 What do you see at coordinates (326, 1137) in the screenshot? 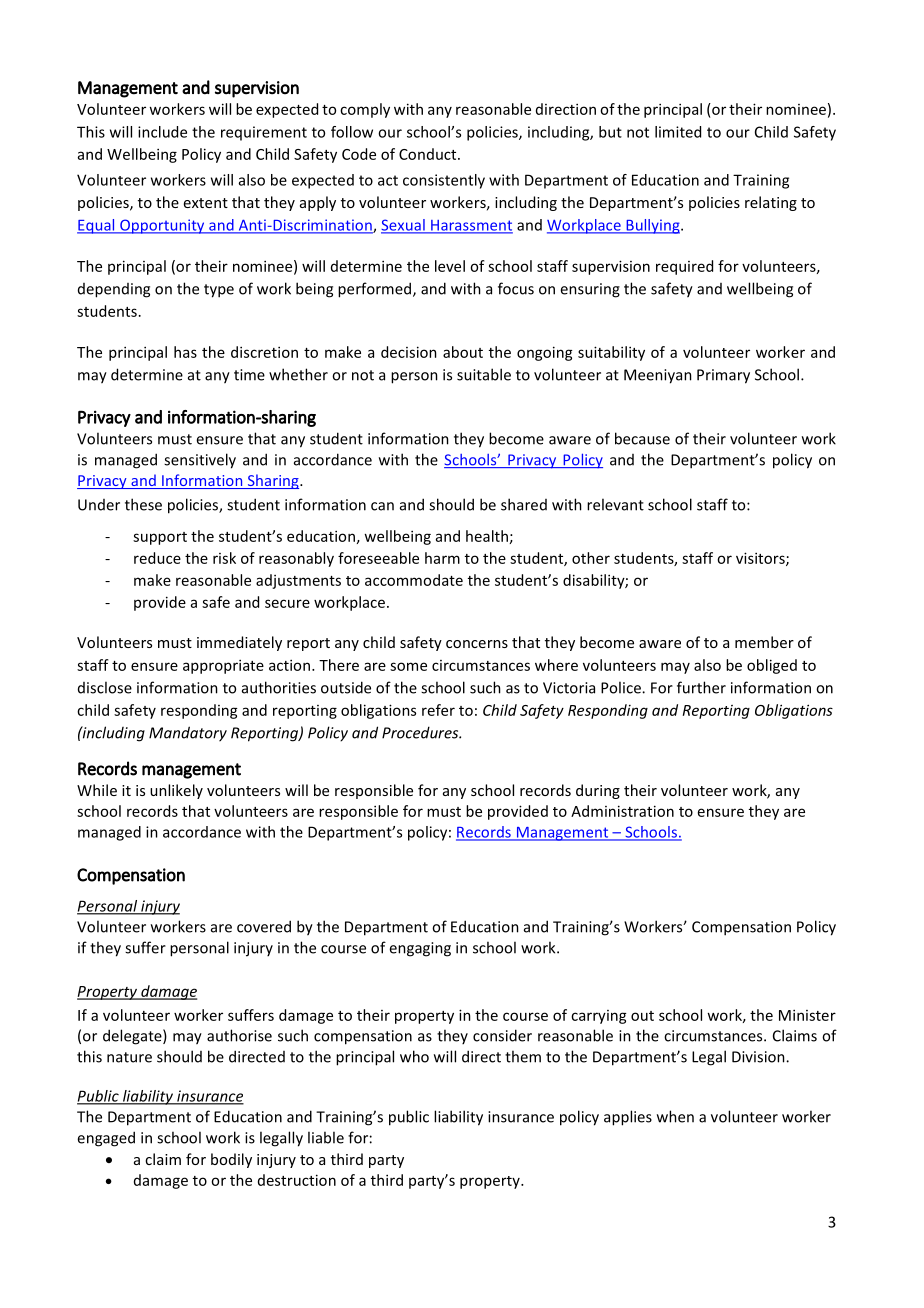
I see `liable` at bounding box center [326, 1137].
